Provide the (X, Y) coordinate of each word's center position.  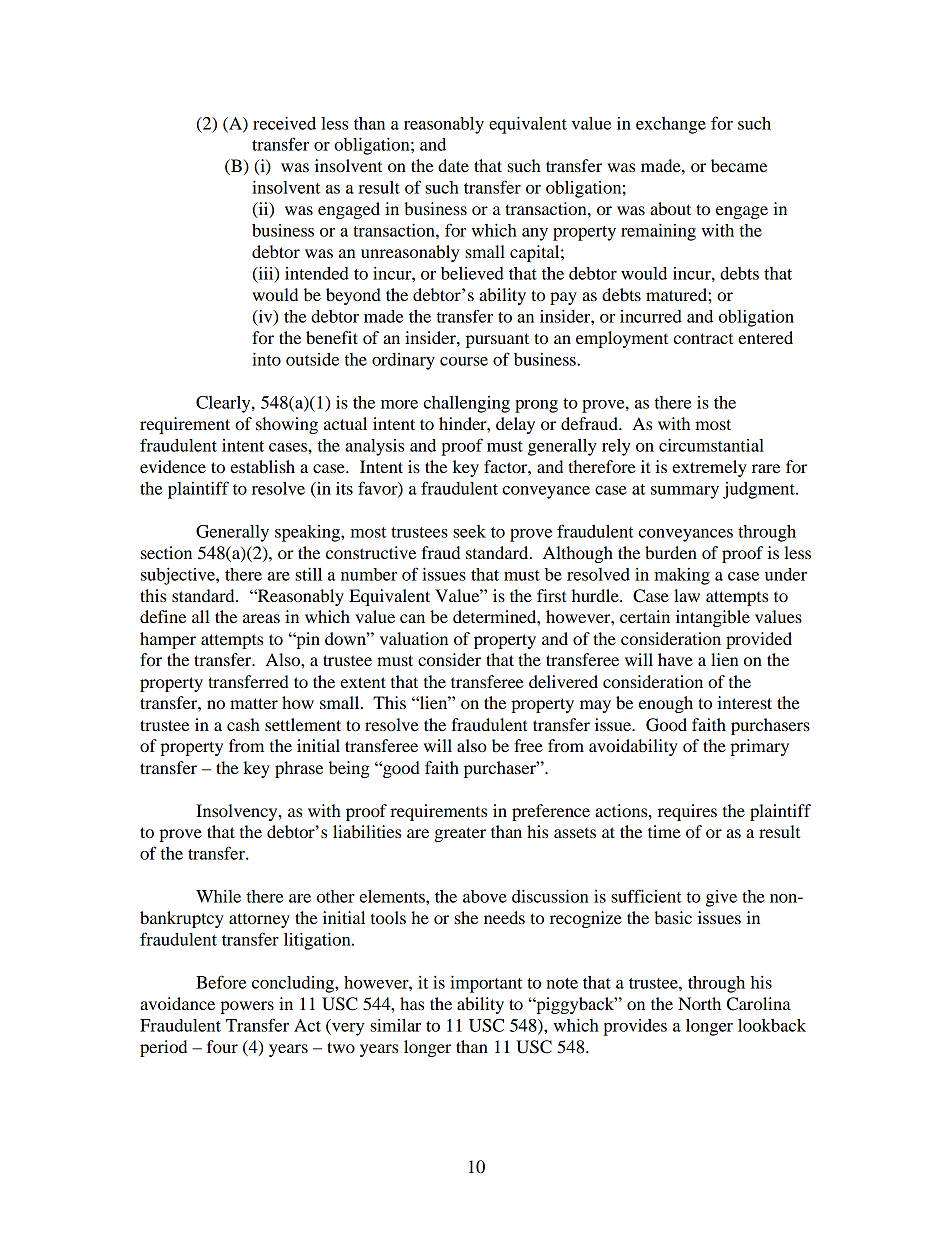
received (284, 123)
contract (703, 338)
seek (469, 531)
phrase (299, 769)
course (464, 361)
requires (687, 812)
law (687, 595)
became (739, 165)
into (266, 359)
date (453, 165)
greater (460, 834)
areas (261, 618)
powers (247, 1007)
